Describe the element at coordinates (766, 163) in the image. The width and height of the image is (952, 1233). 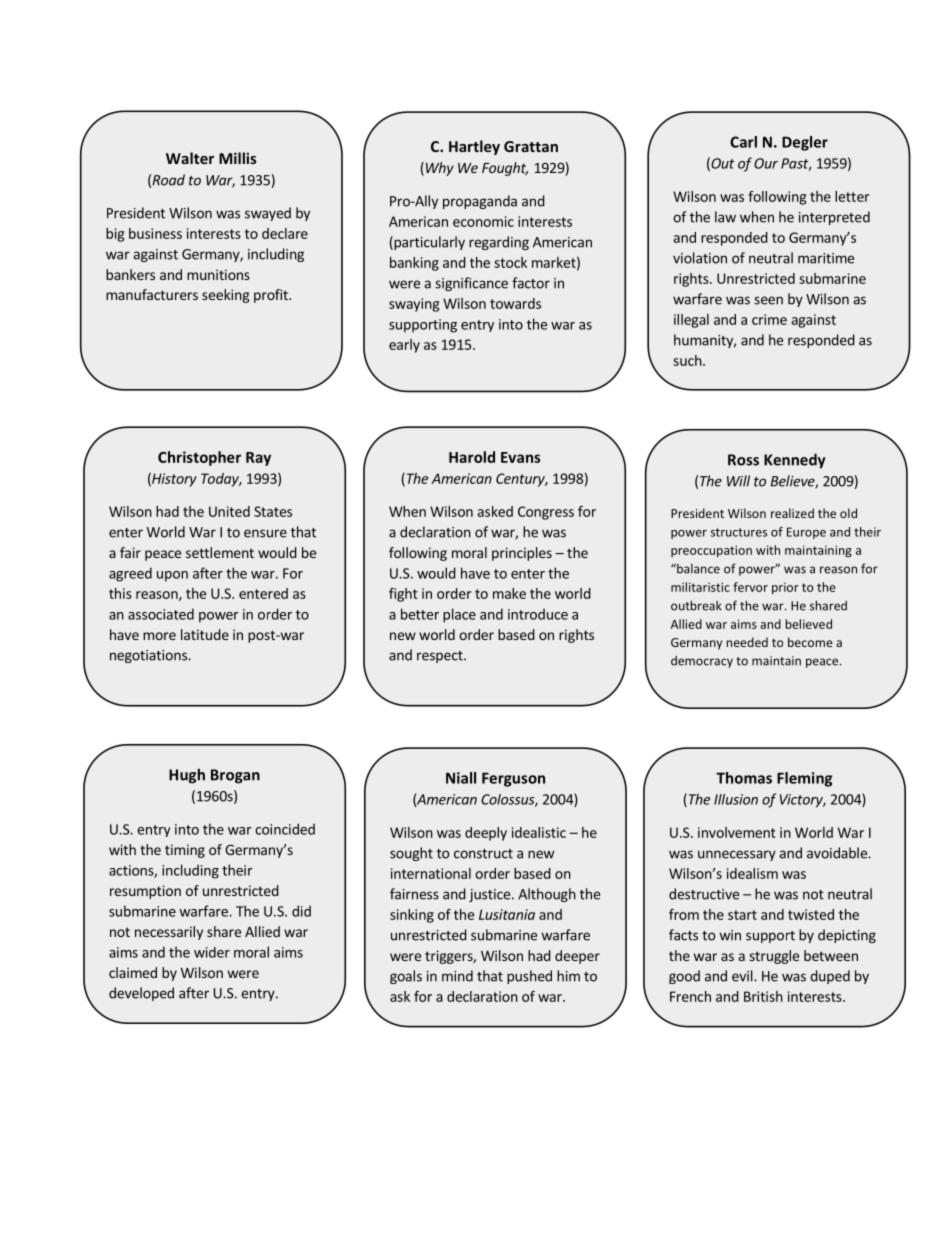
I see `Our` at that location.
